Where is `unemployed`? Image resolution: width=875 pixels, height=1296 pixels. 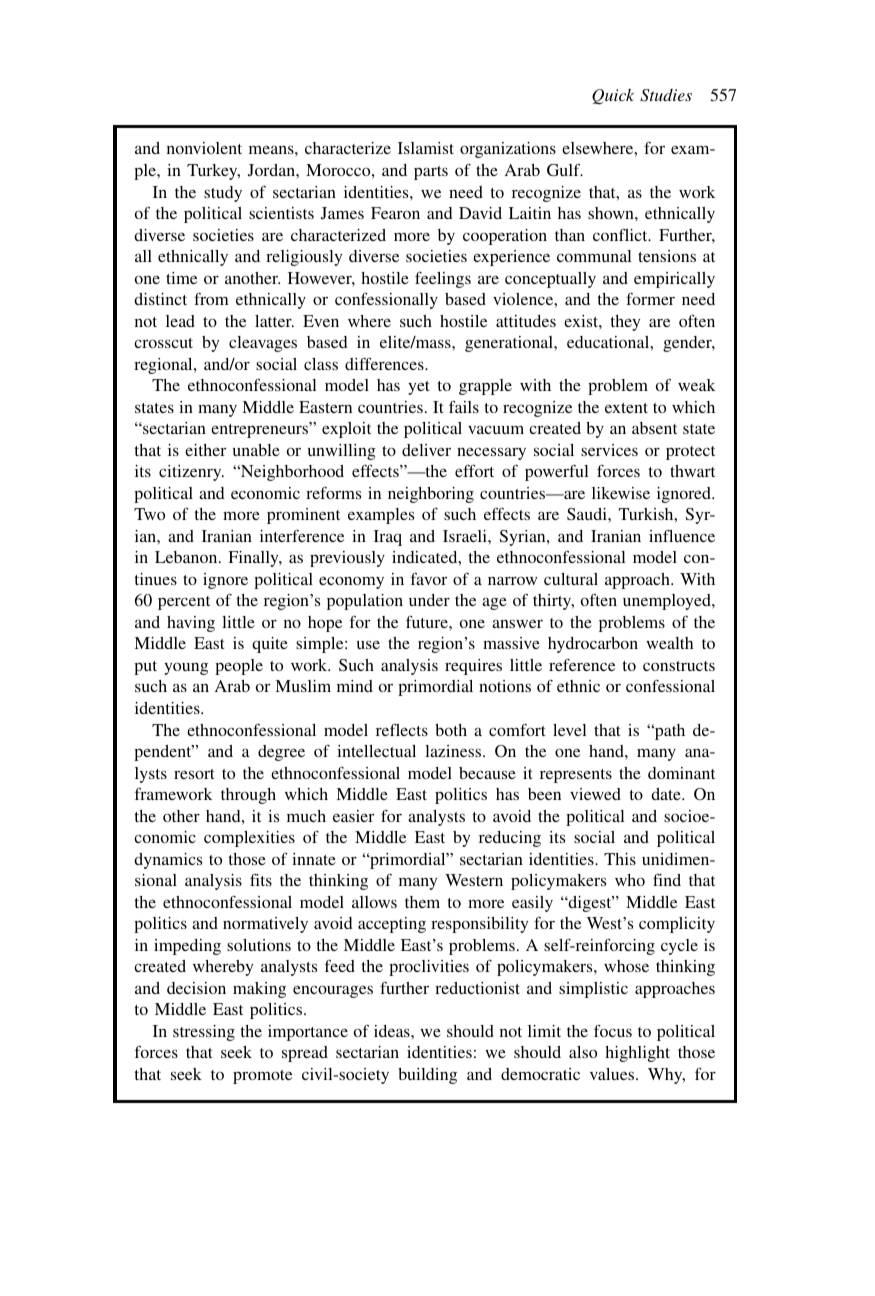
unemployed is located at coordinates (668, 602).
